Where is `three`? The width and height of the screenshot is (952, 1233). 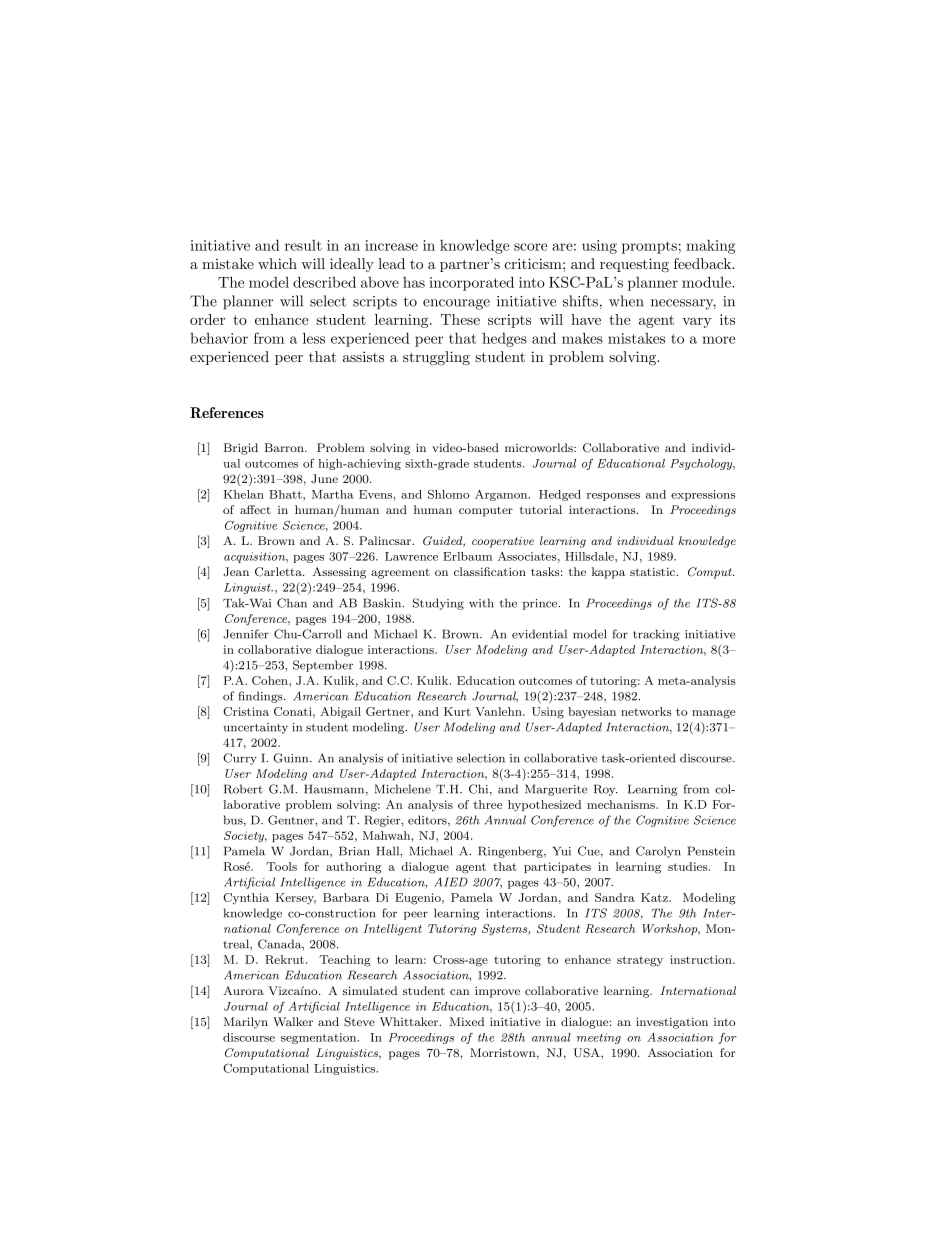 three is located at coordinates (487, 804).
